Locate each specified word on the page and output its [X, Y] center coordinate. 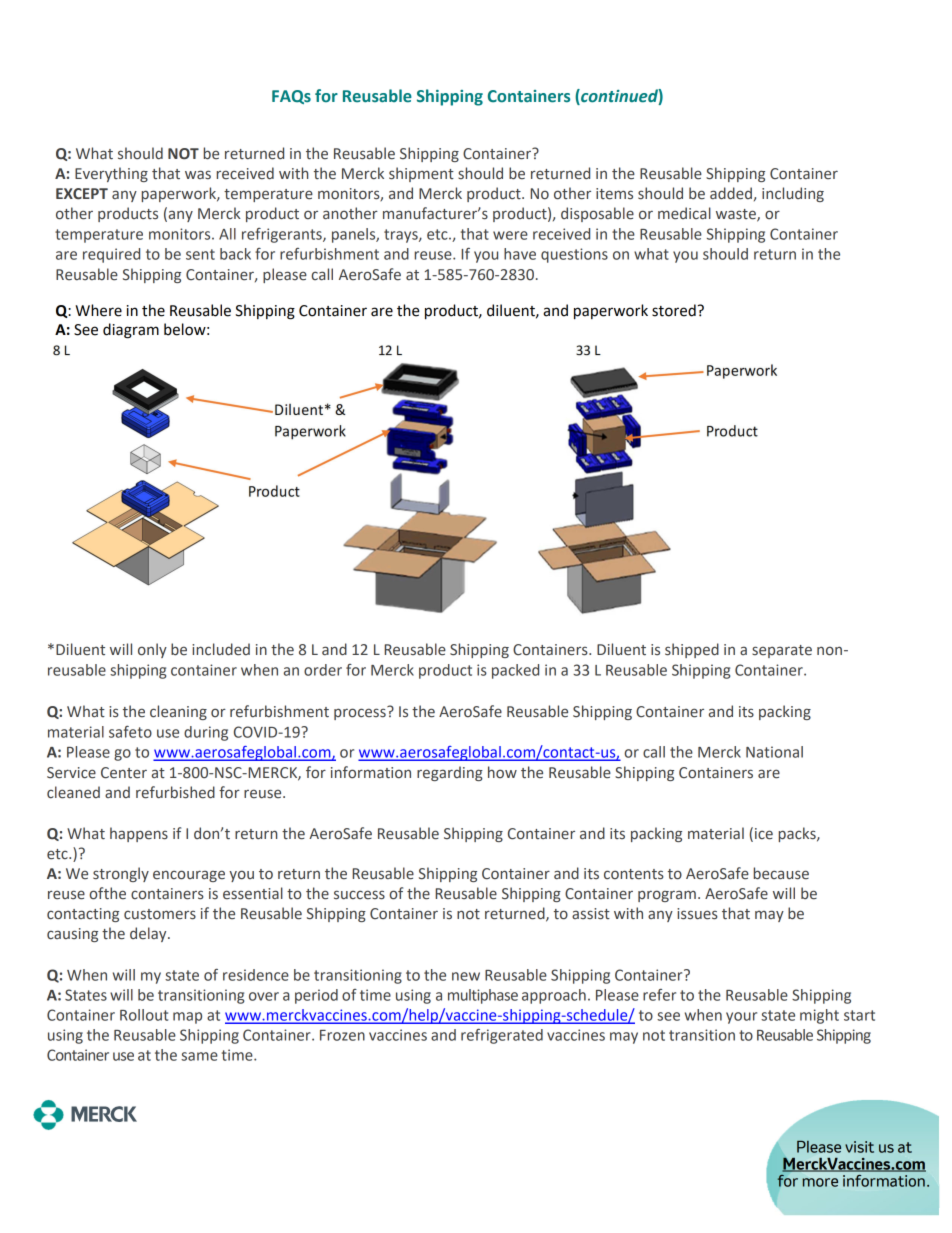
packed [515, 671]
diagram [131, 331]
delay [149, 934]
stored [674, 310]
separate [782, 651]
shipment [421, 174]
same [199, 1056]
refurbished [175, 792]
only [152, 650]
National [774, 752]
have [520, 254]
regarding [450, 773]
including [793, 194]
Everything [111, 174]
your [741, 1018]
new [466, 976]
